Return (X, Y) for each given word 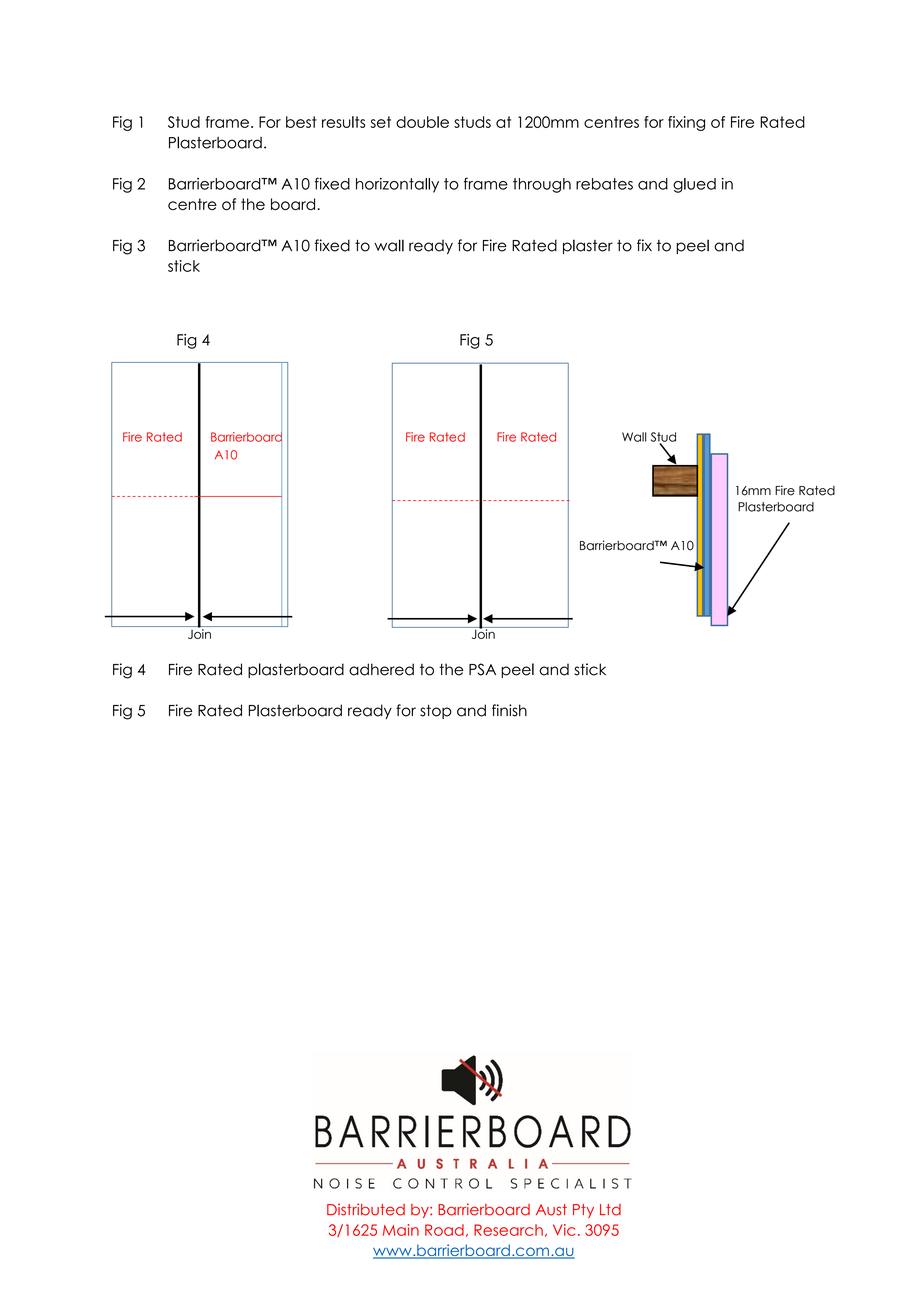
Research (508, 1230)
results (343, 122)
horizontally (397, 185)
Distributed (366, 1209)
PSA (482, 669)
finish (509, 710)
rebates (604, 184)
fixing (686, 123)
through (542, 185)
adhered (381, 669)
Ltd (610, 1210)
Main (401, 1230)
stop (436, 711)
